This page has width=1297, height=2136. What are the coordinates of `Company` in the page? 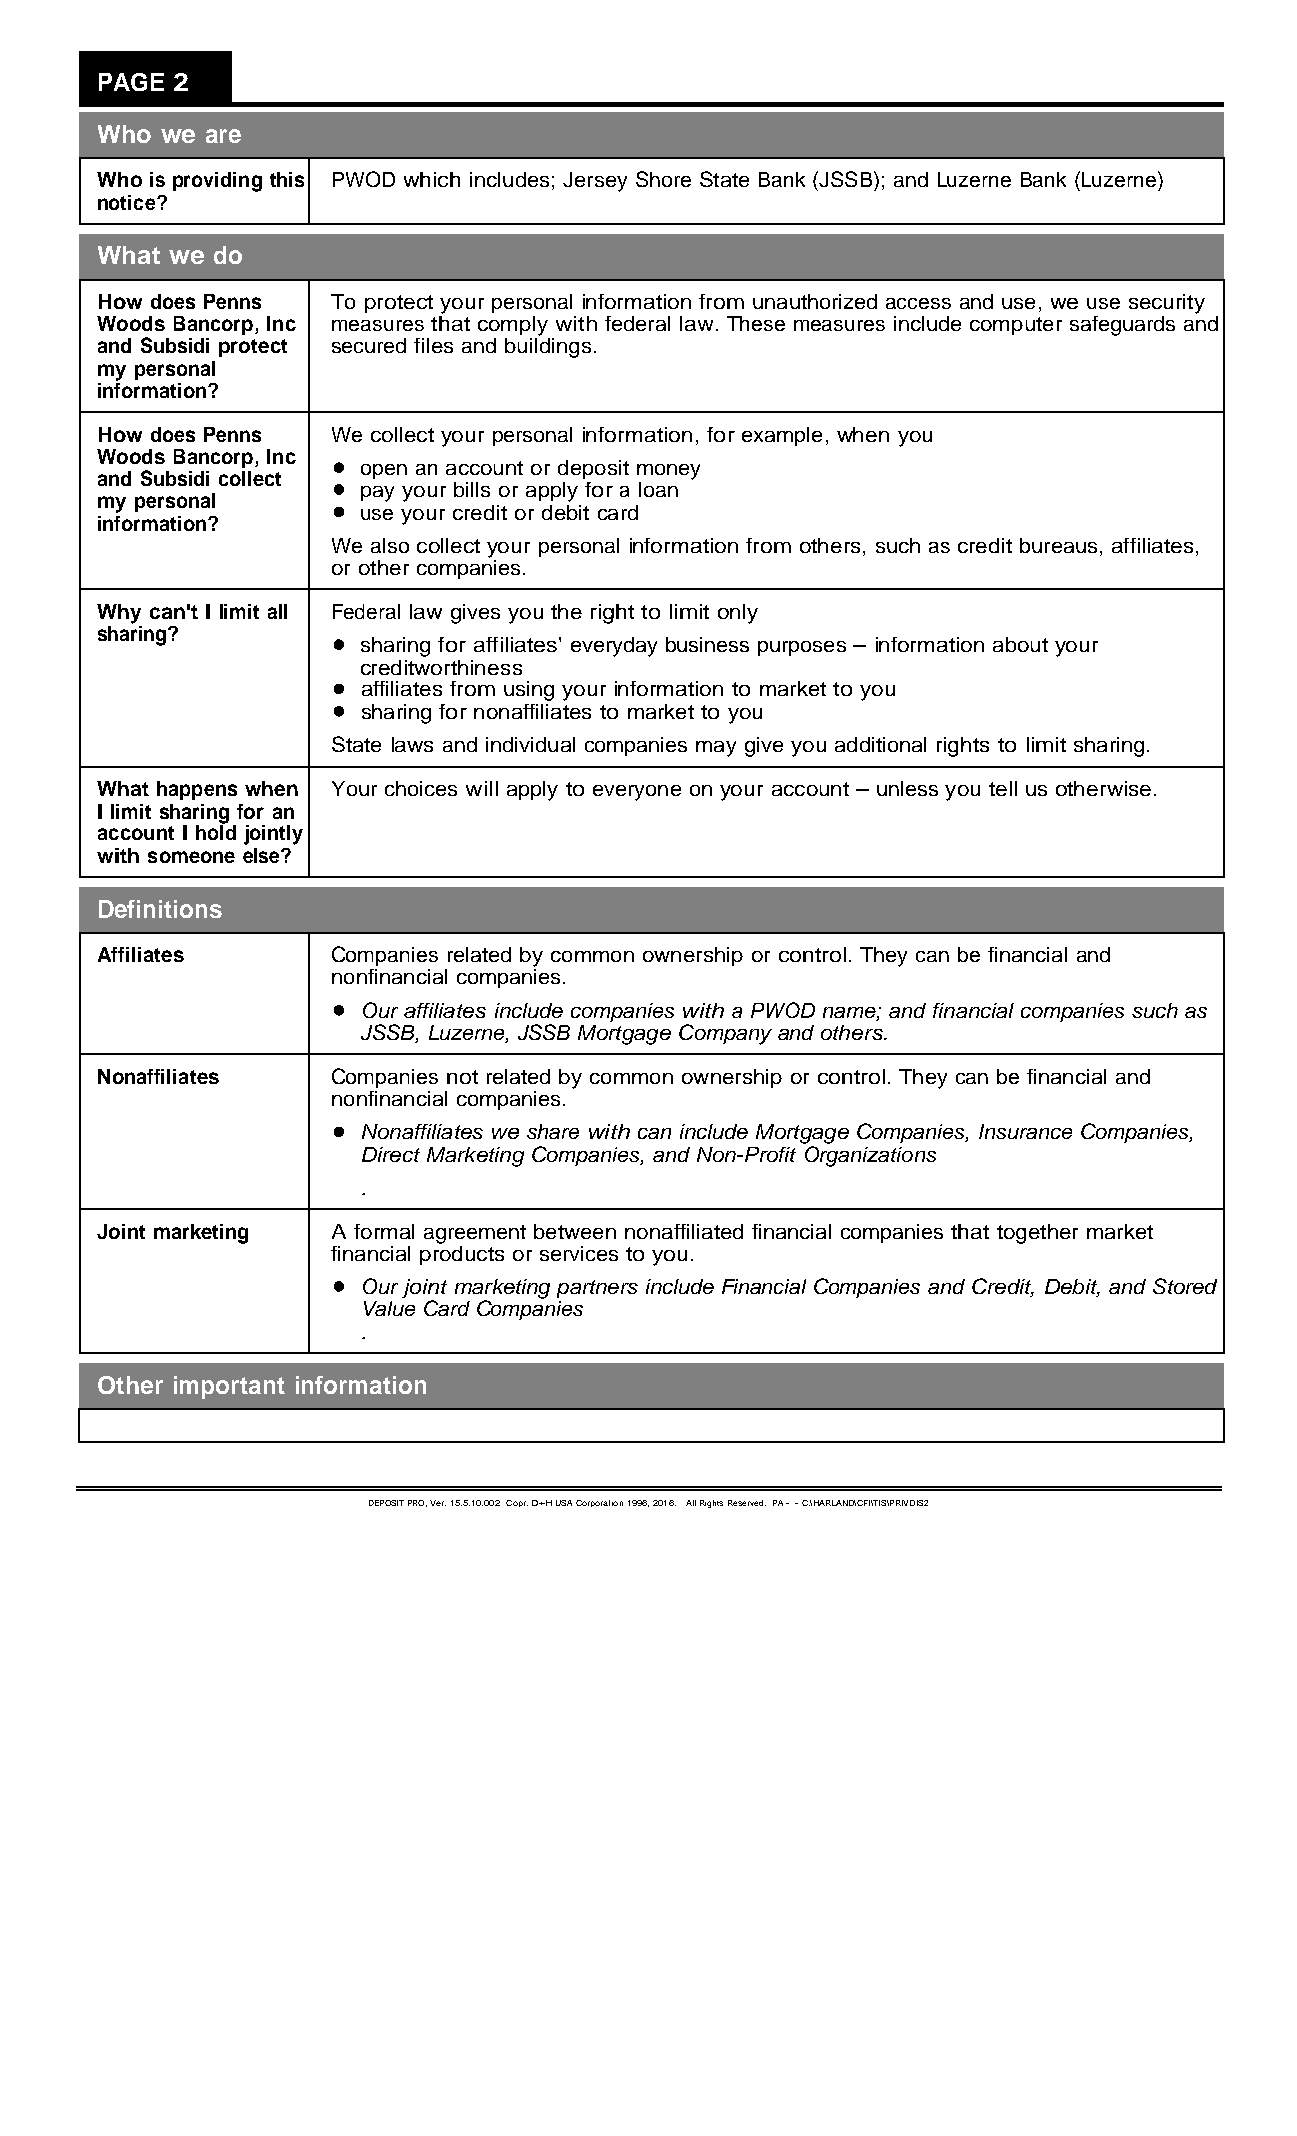 It's located at (725, 1034).
